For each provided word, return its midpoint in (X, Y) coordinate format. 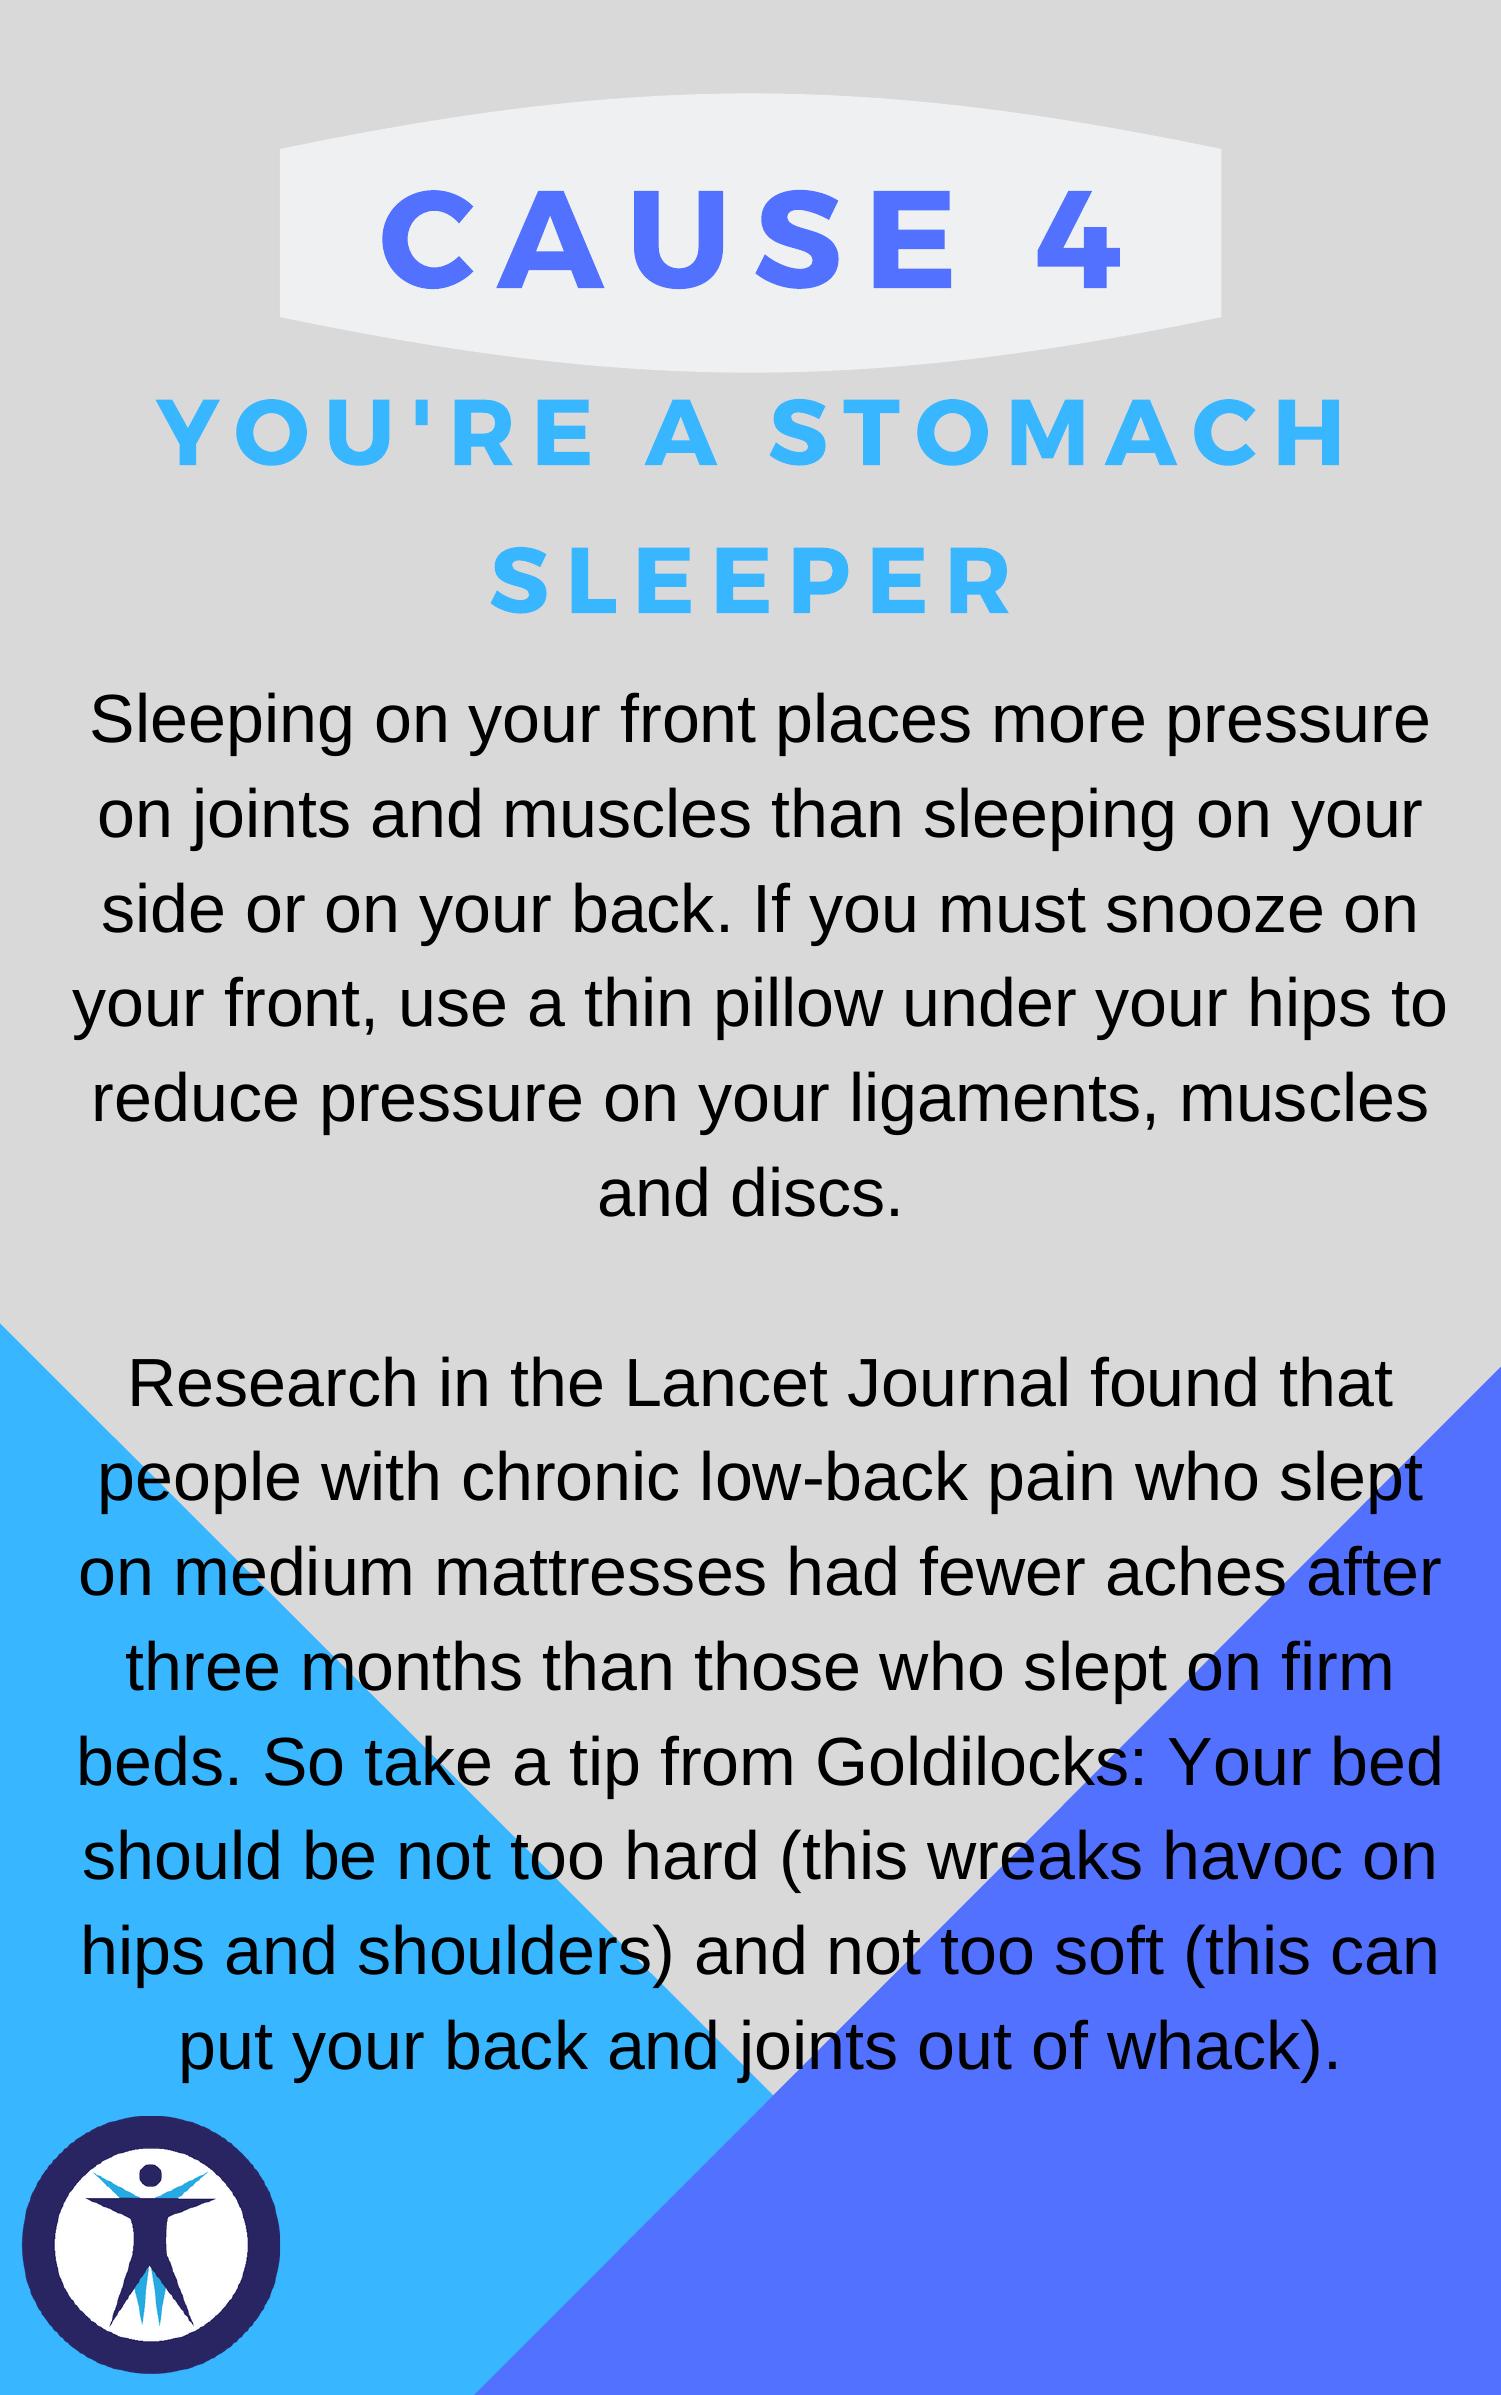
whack (1204, 2044)
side (163, 907)
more (1069, 724)
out (966, 2047)
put (227, 2054)
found (1173, 1381)
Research (273, 1381)
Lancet (728, 1383)
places (874, 724)
